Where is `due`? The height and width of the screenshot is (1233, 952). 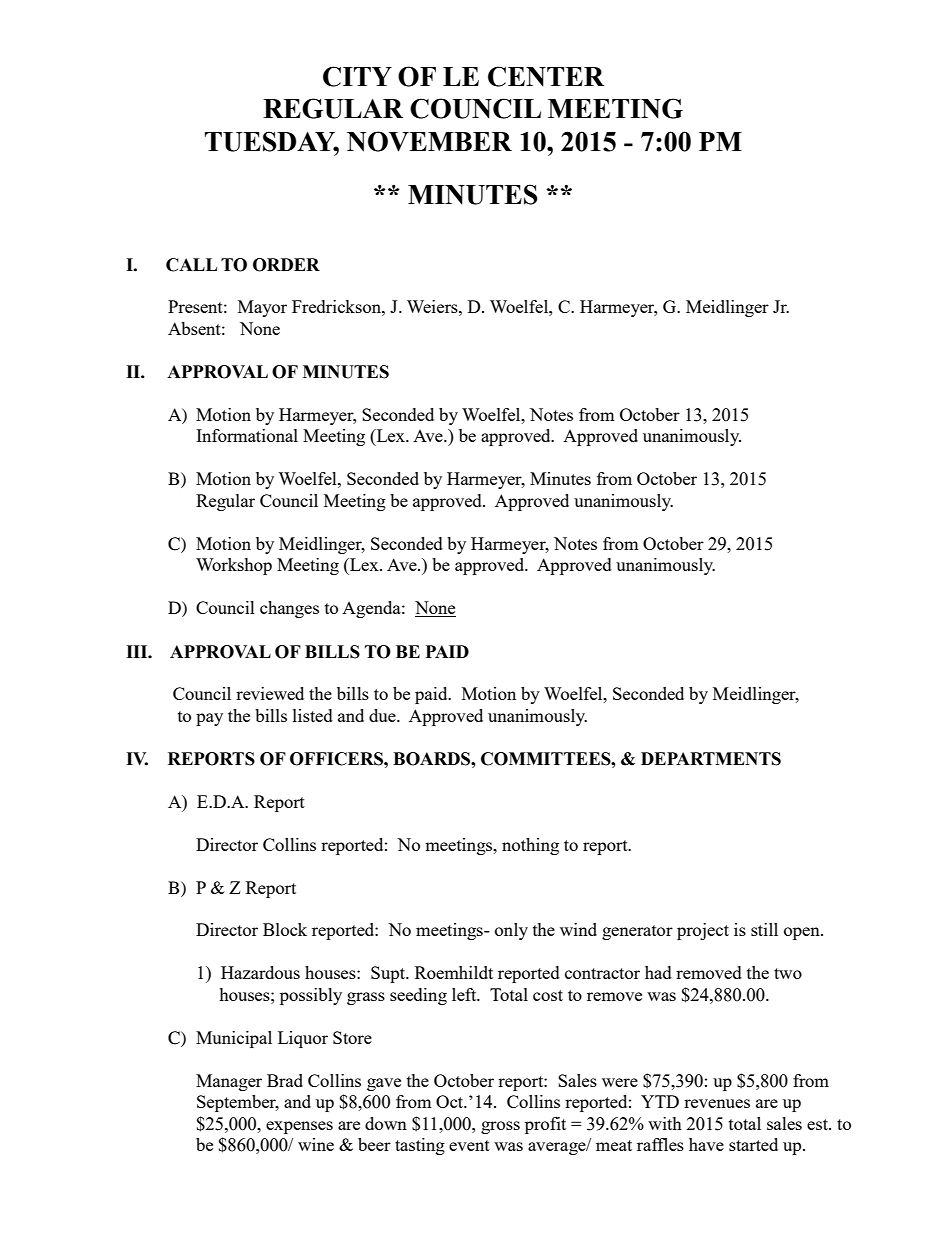
due is located at coordinates (383, 715).
